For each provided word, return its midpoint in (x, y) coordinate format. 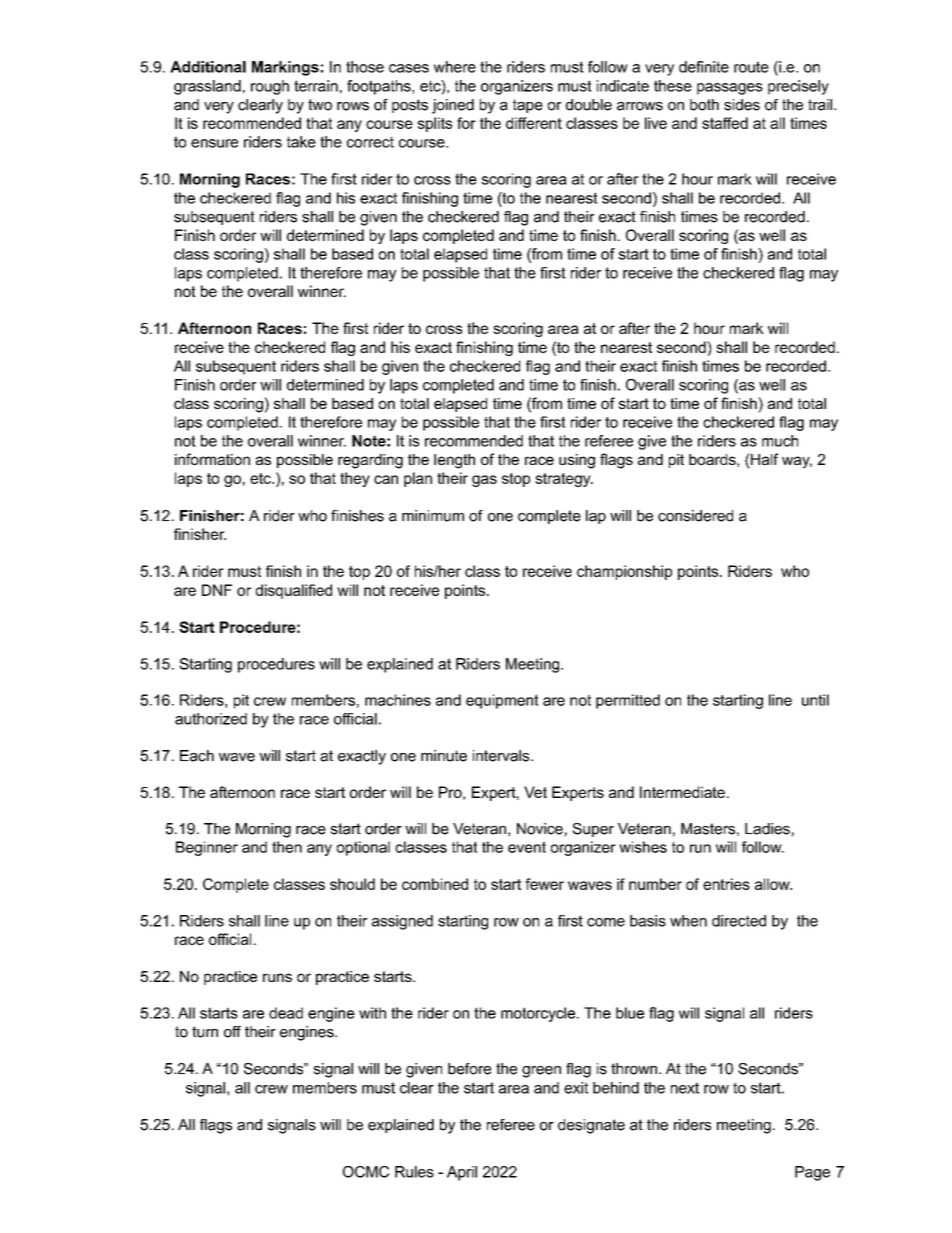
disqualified (294, 591)
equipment (502, 701)
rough (270, 87)
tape (528, 106)
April (462, 1173)
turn (205, 1032)
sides (742, 105)
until (815, 700)
